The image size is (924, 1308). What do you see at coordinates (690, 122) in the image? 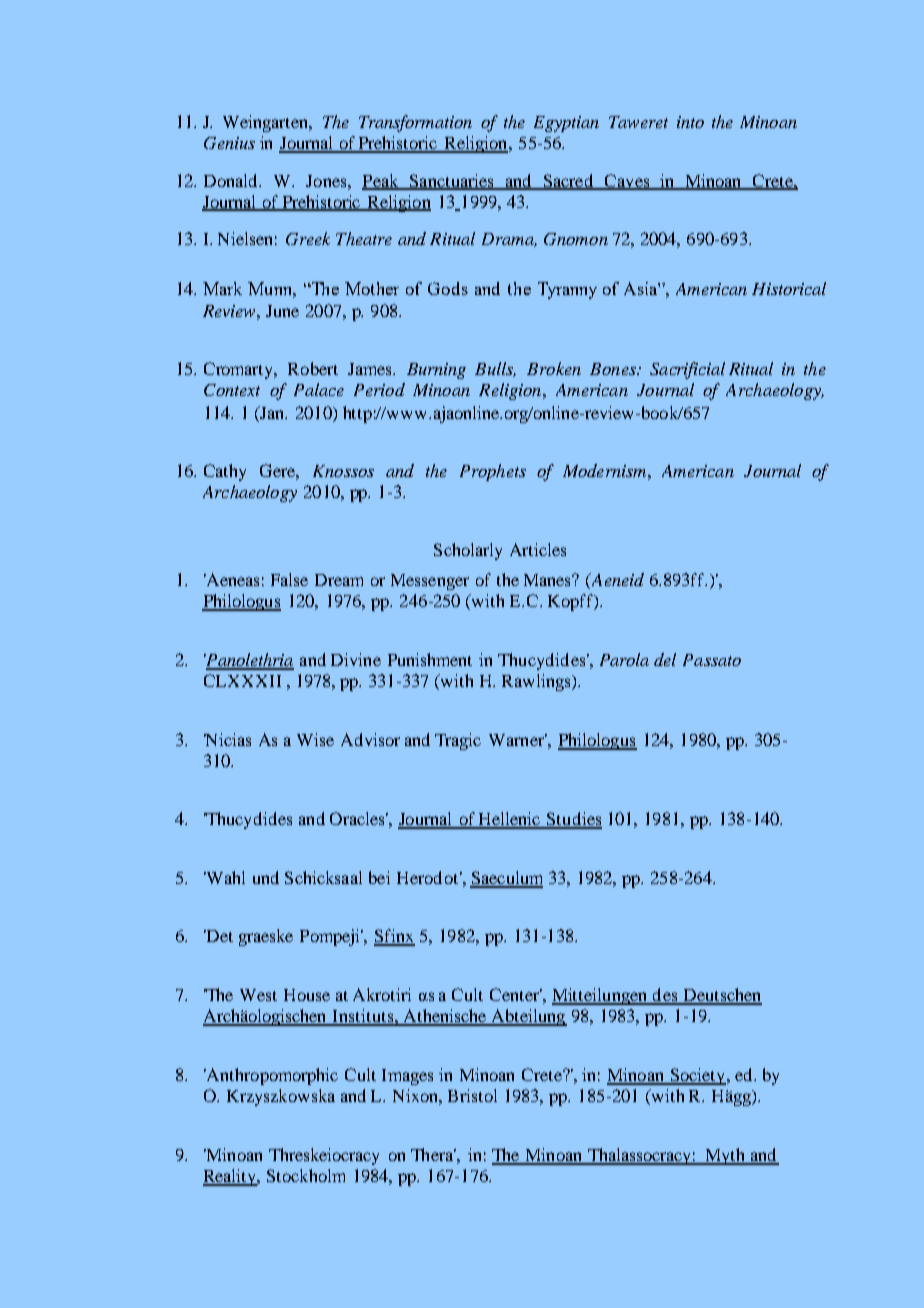
I see `into` at bounding box center [690, 122].
